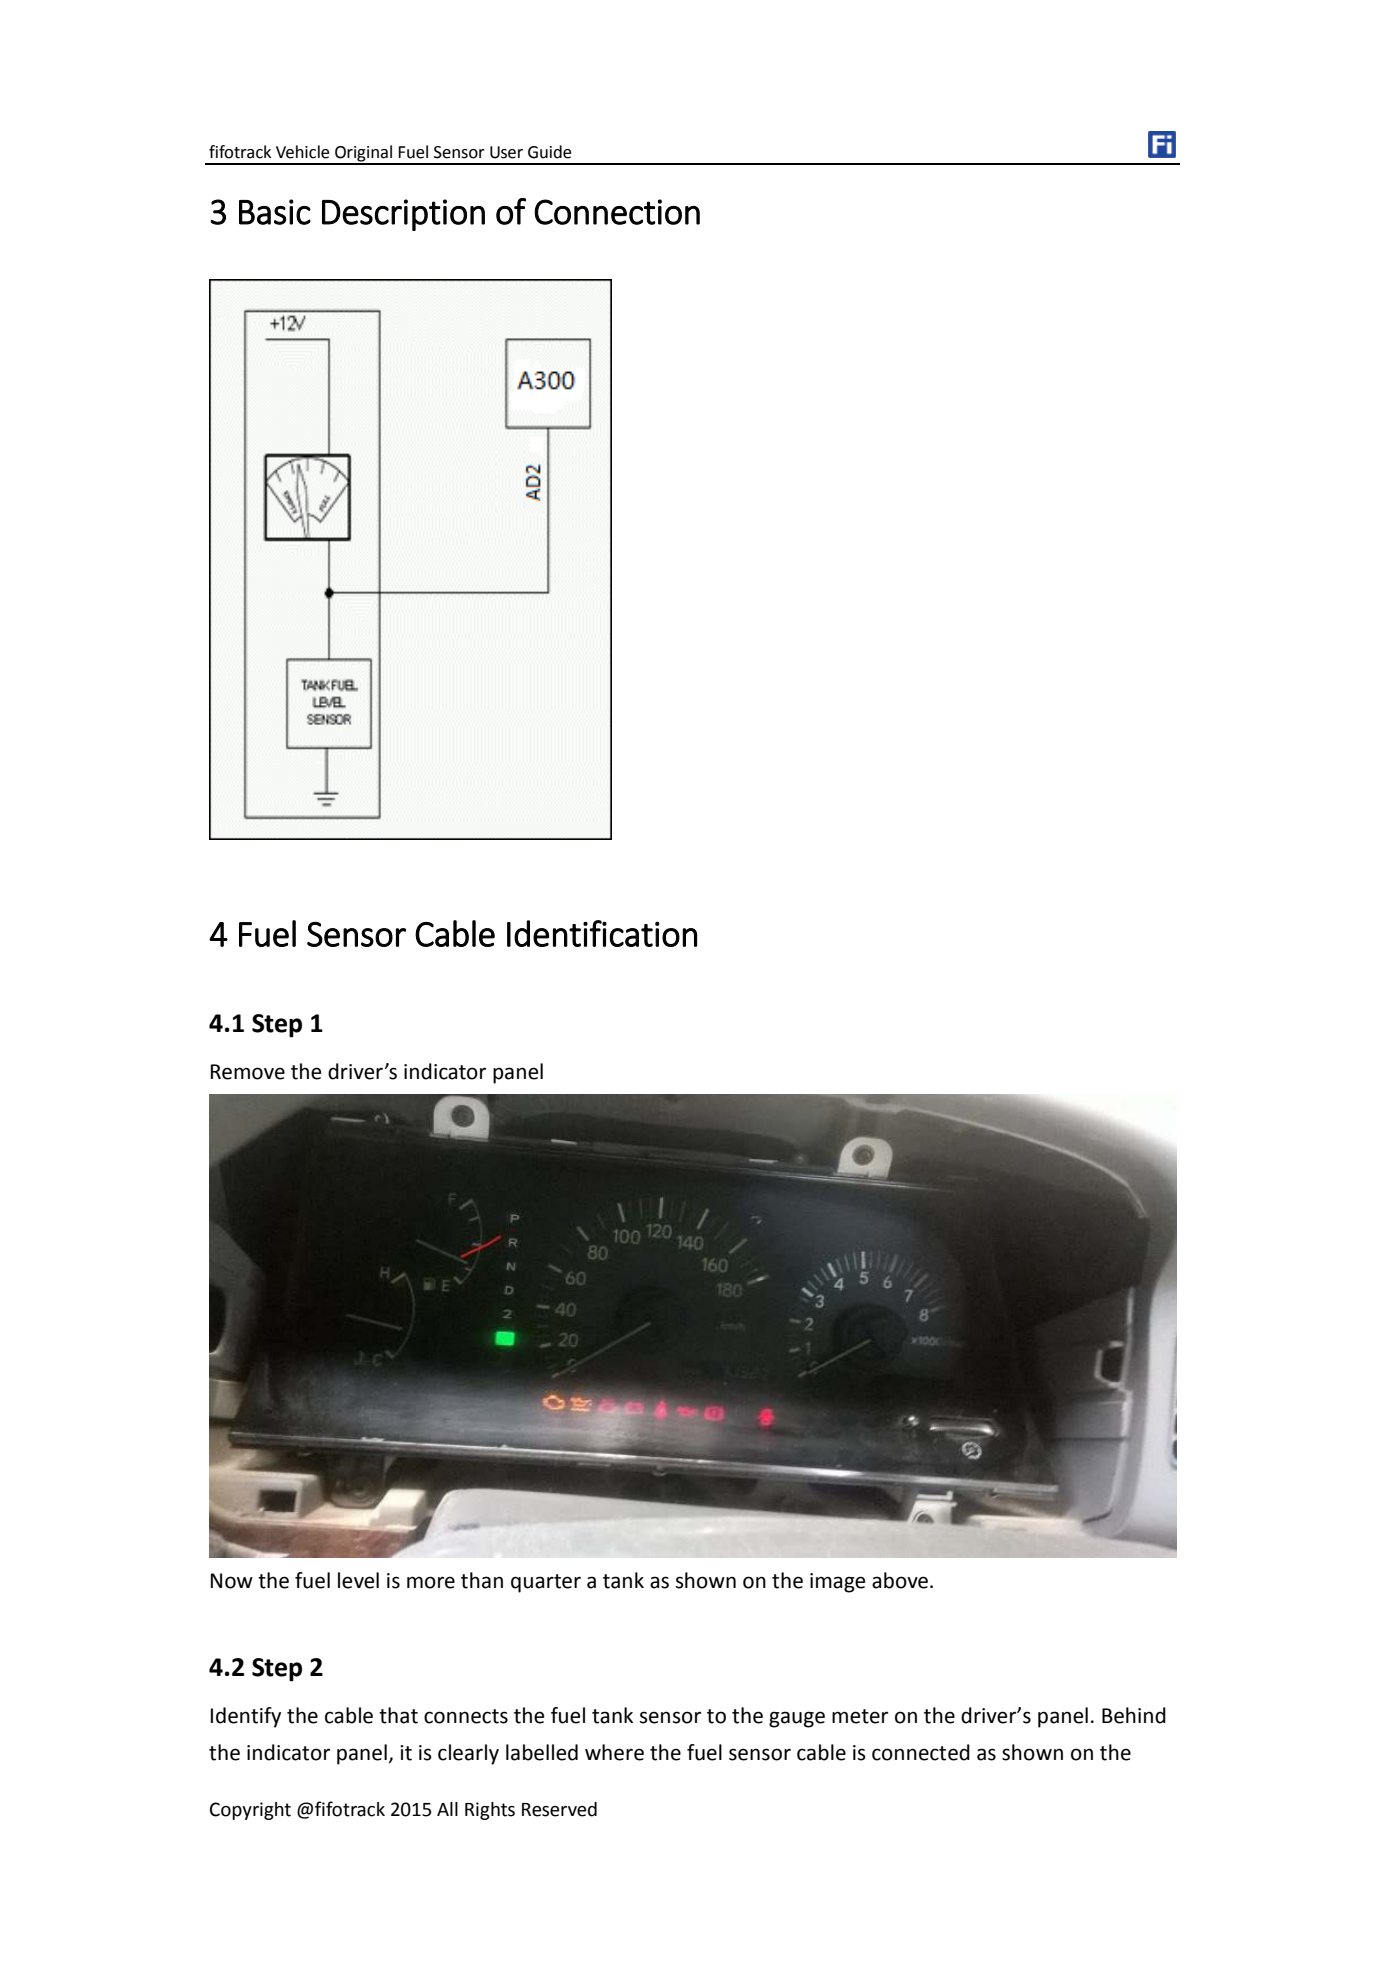 This screenshot has height=1961, width=1386. I want to click on Guide, so click(549, 152).
